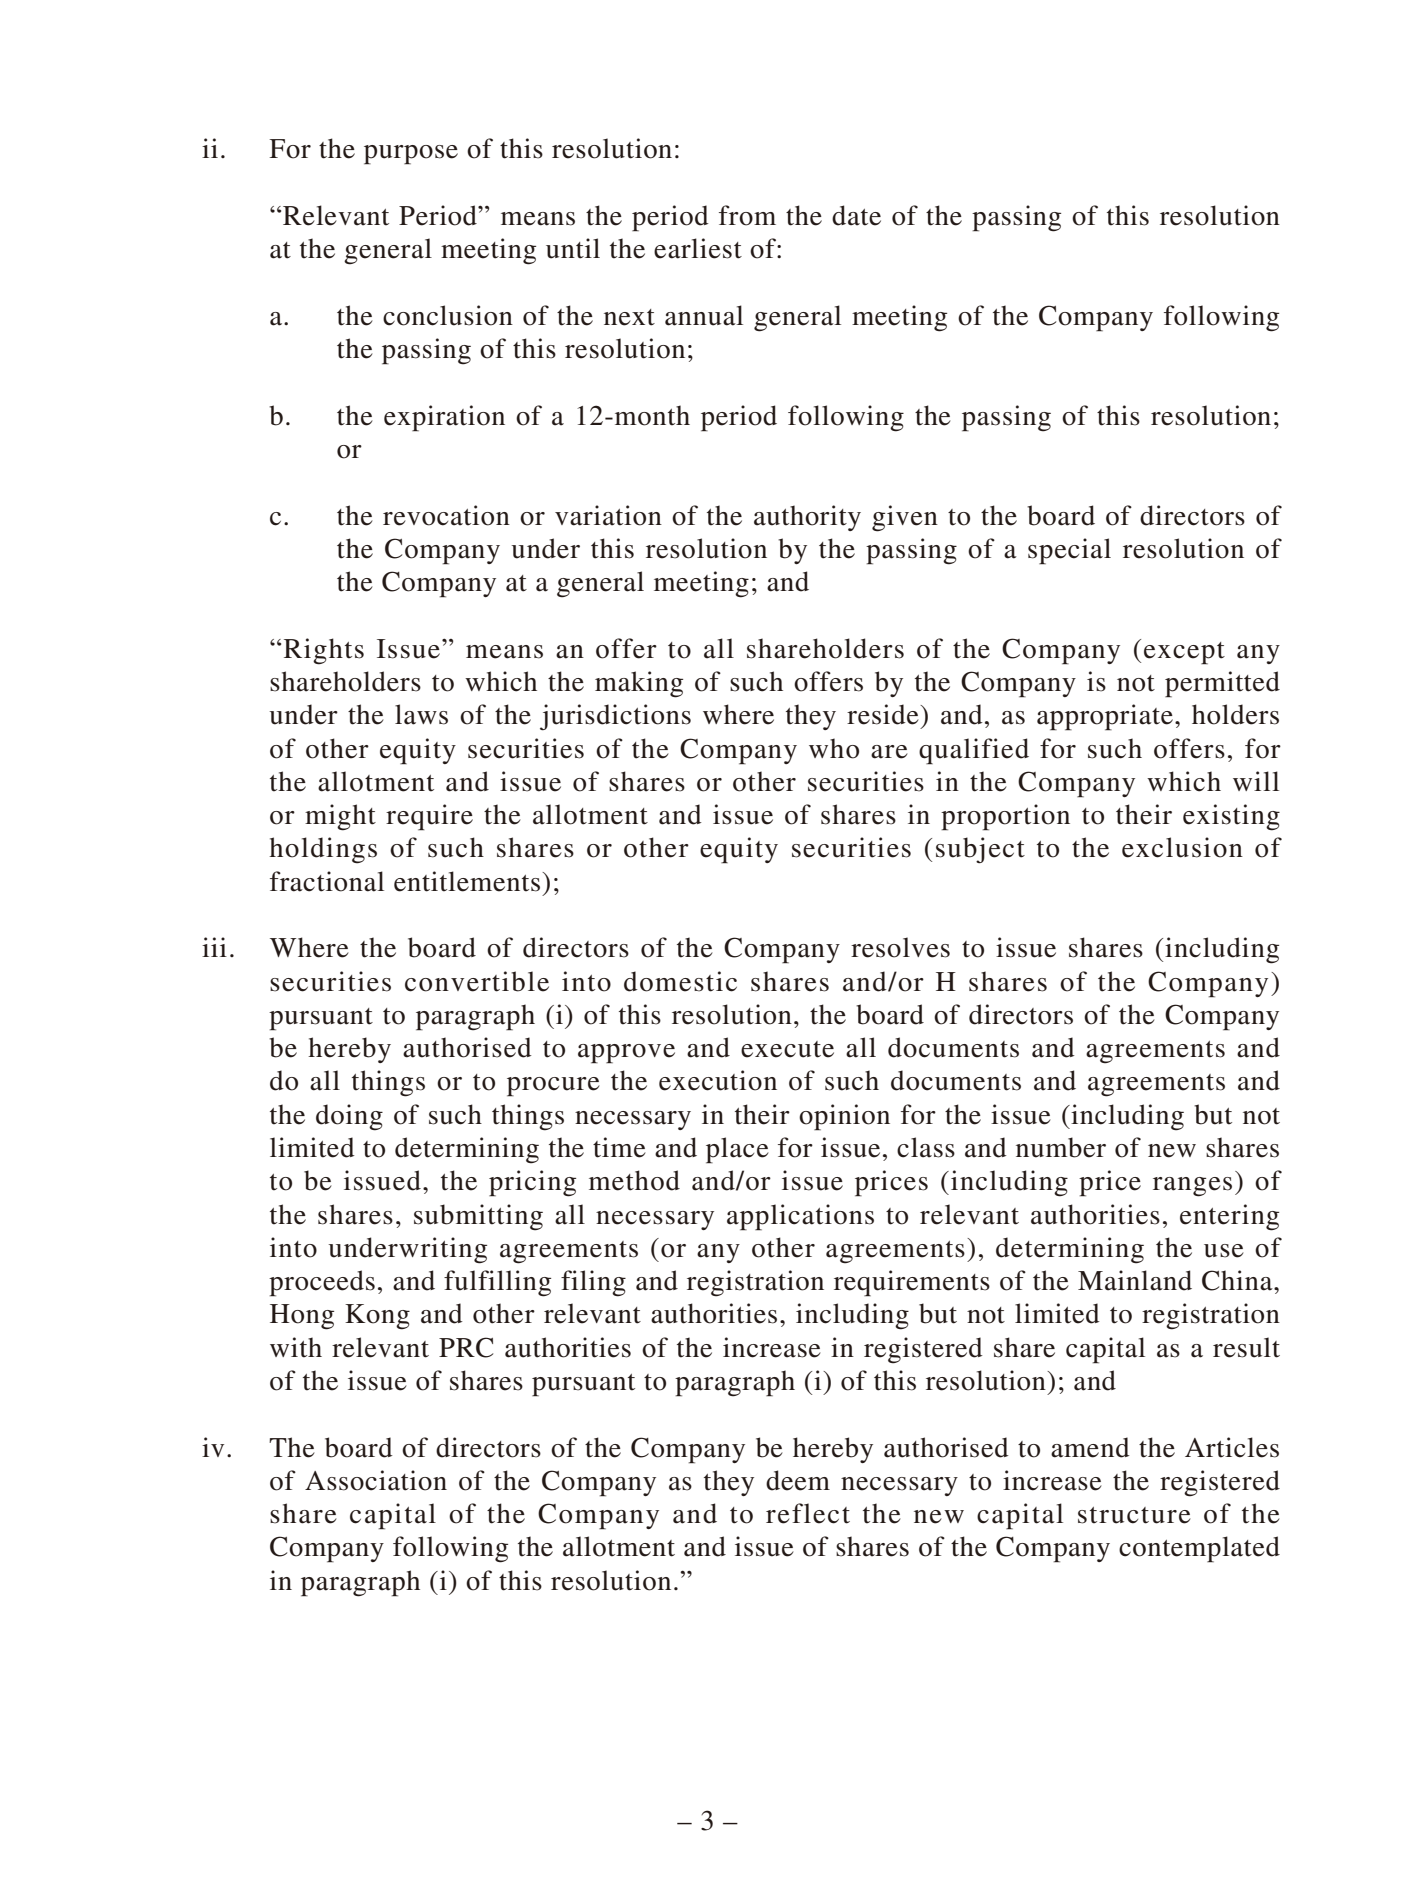 This screenshot has height=1887, width=1415. Describe the element at coordinates (808, 1513) in the screenshot. I see `reflect` at that location.
